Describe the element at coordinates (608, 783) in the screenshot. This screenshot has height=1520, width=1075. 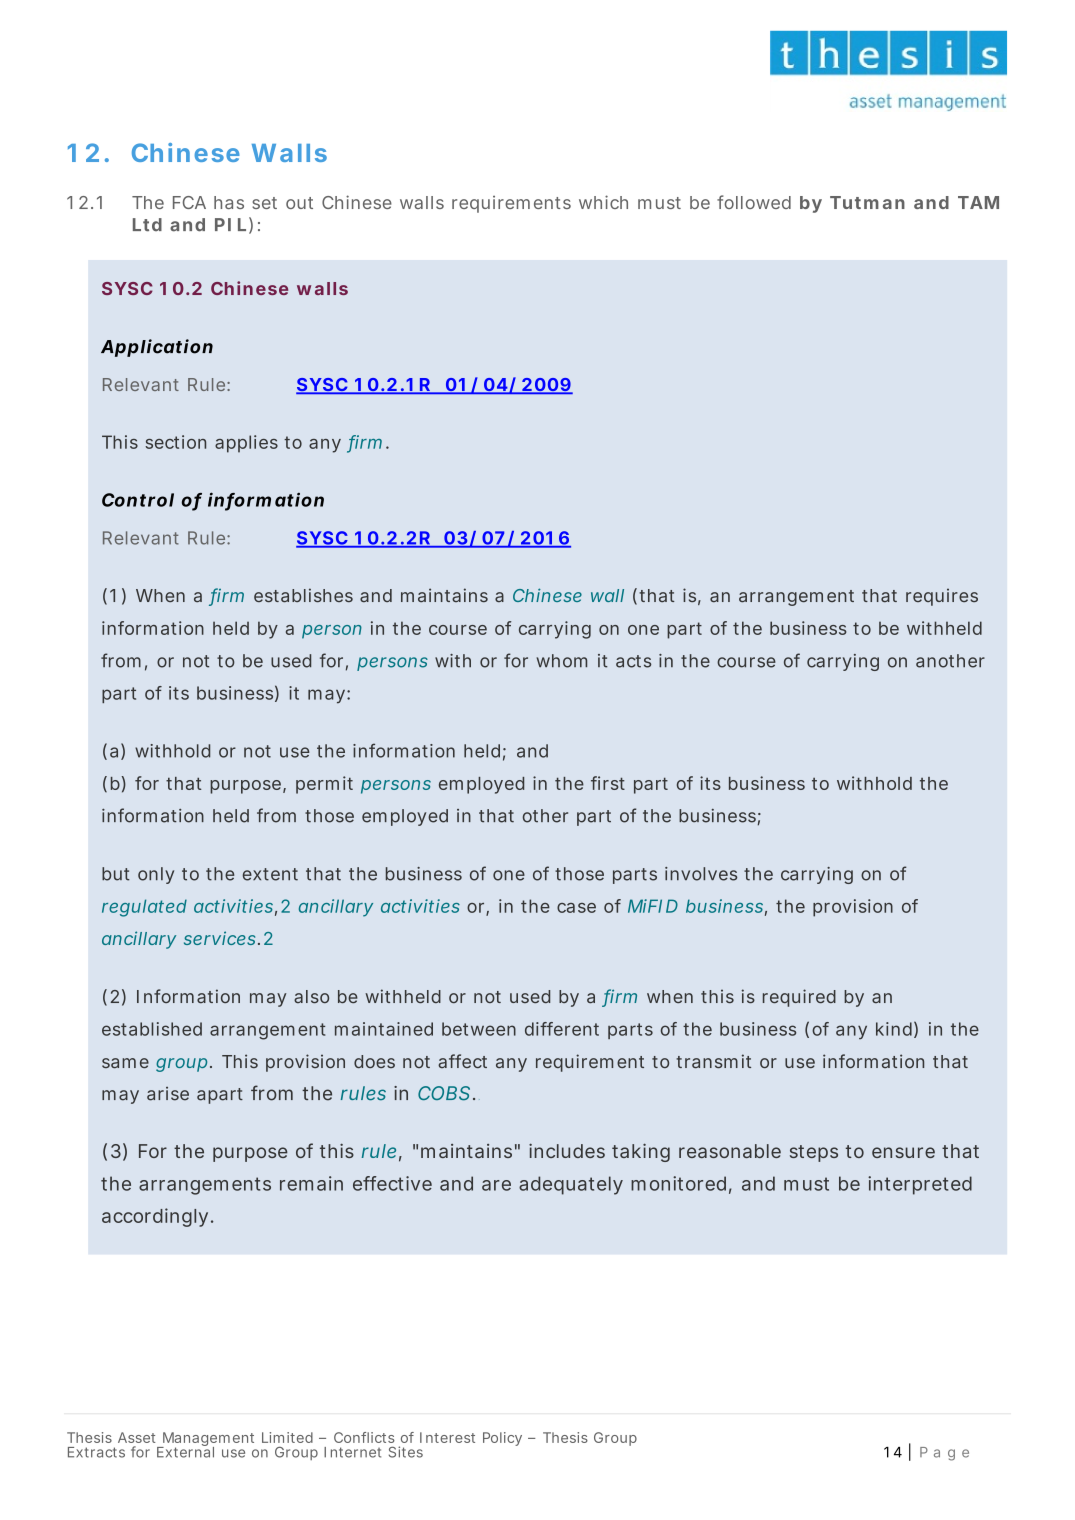
I see `first` at that location.
